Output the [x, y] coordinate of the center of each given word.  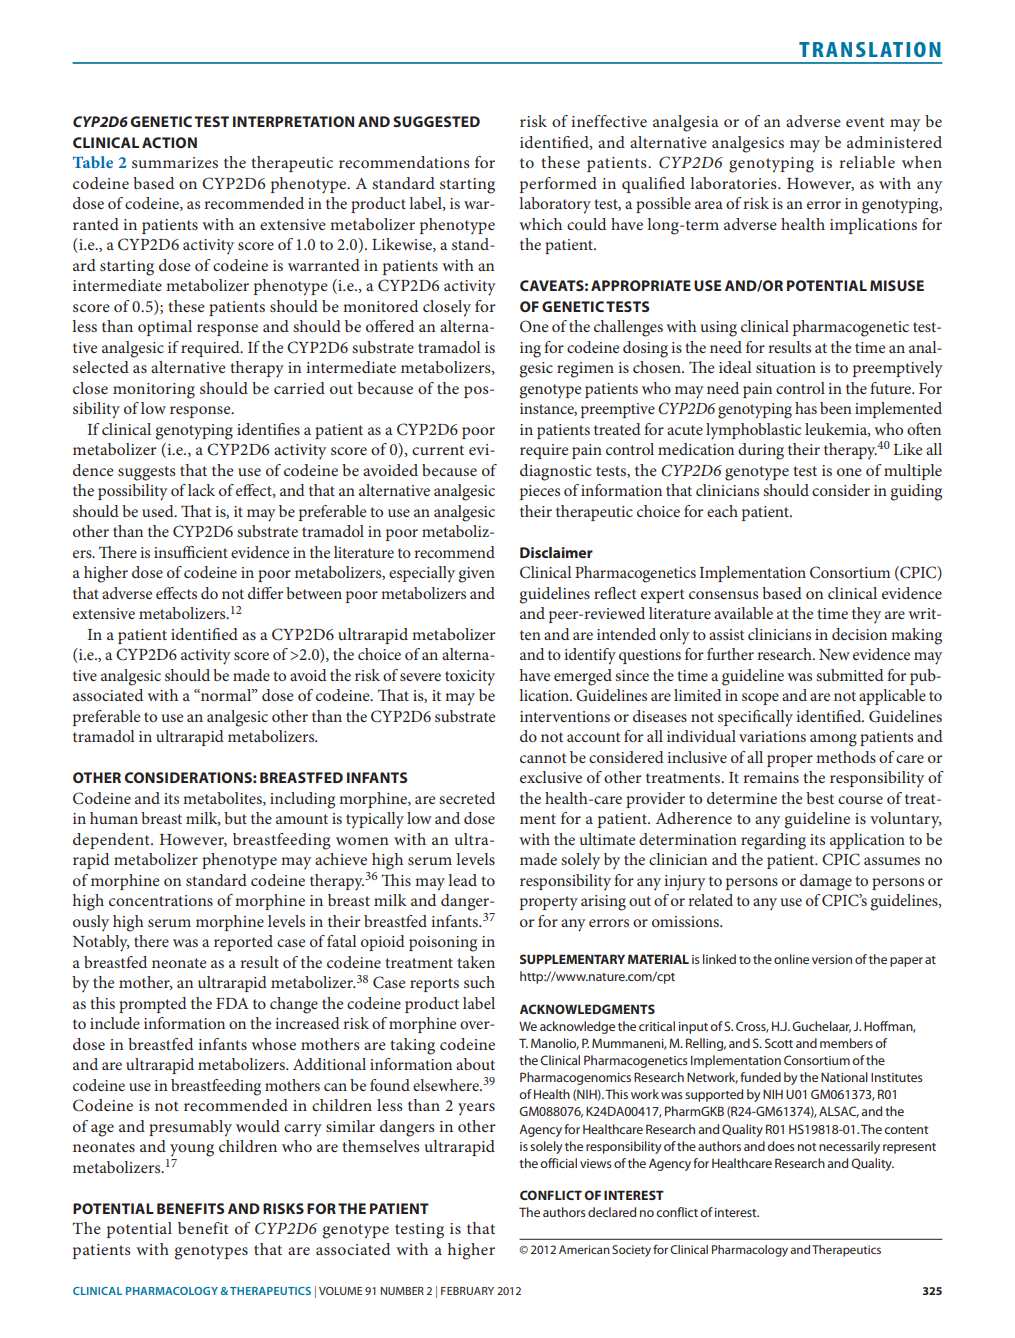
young [192, 1150]
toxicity [470, 678]
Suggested [436, 121]
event [865, 122]
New [834, 654]
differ [265, 593]
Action [169, 142]
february [467, 1291]
